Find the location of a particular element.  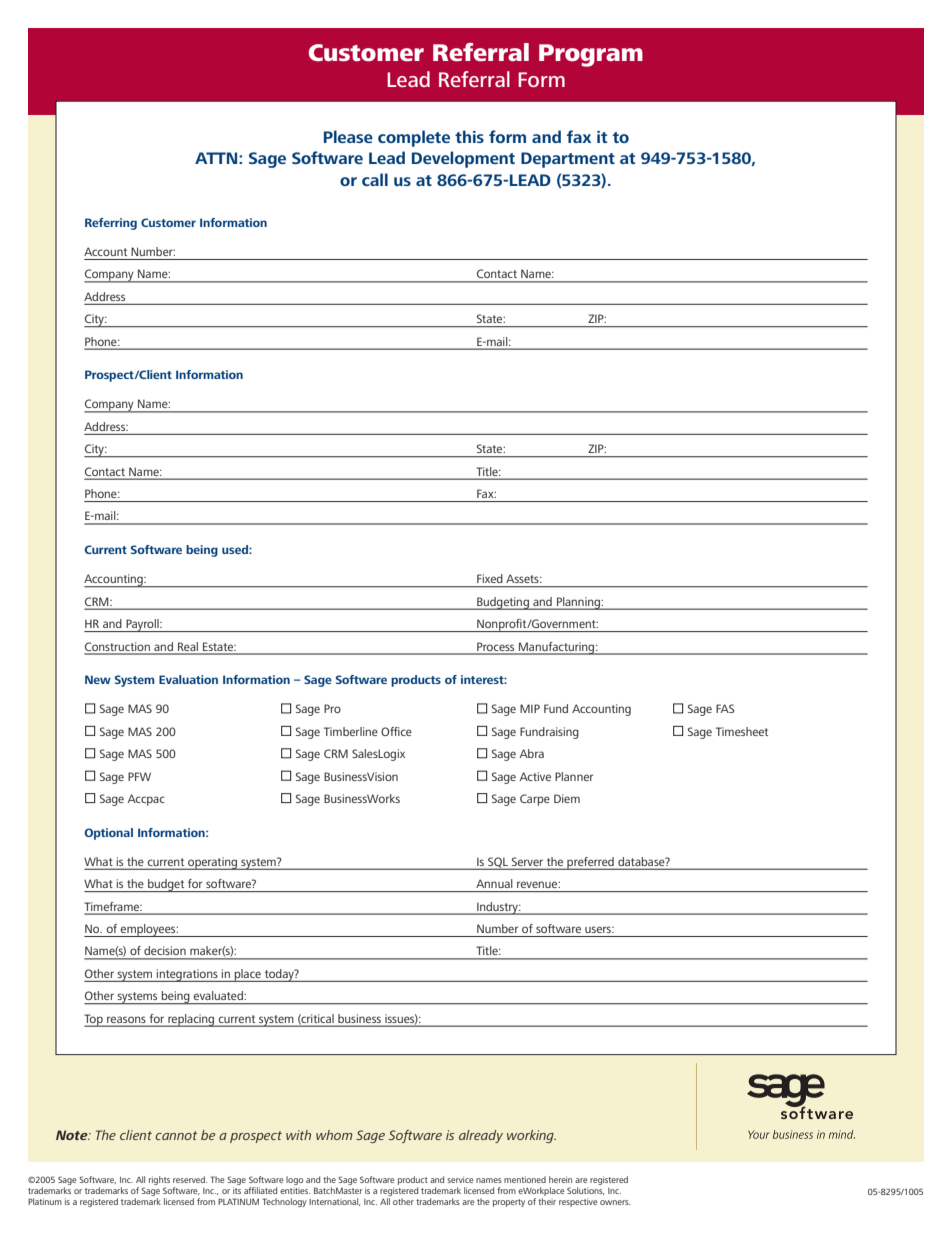

Program is located at coordinates (591, 55).
